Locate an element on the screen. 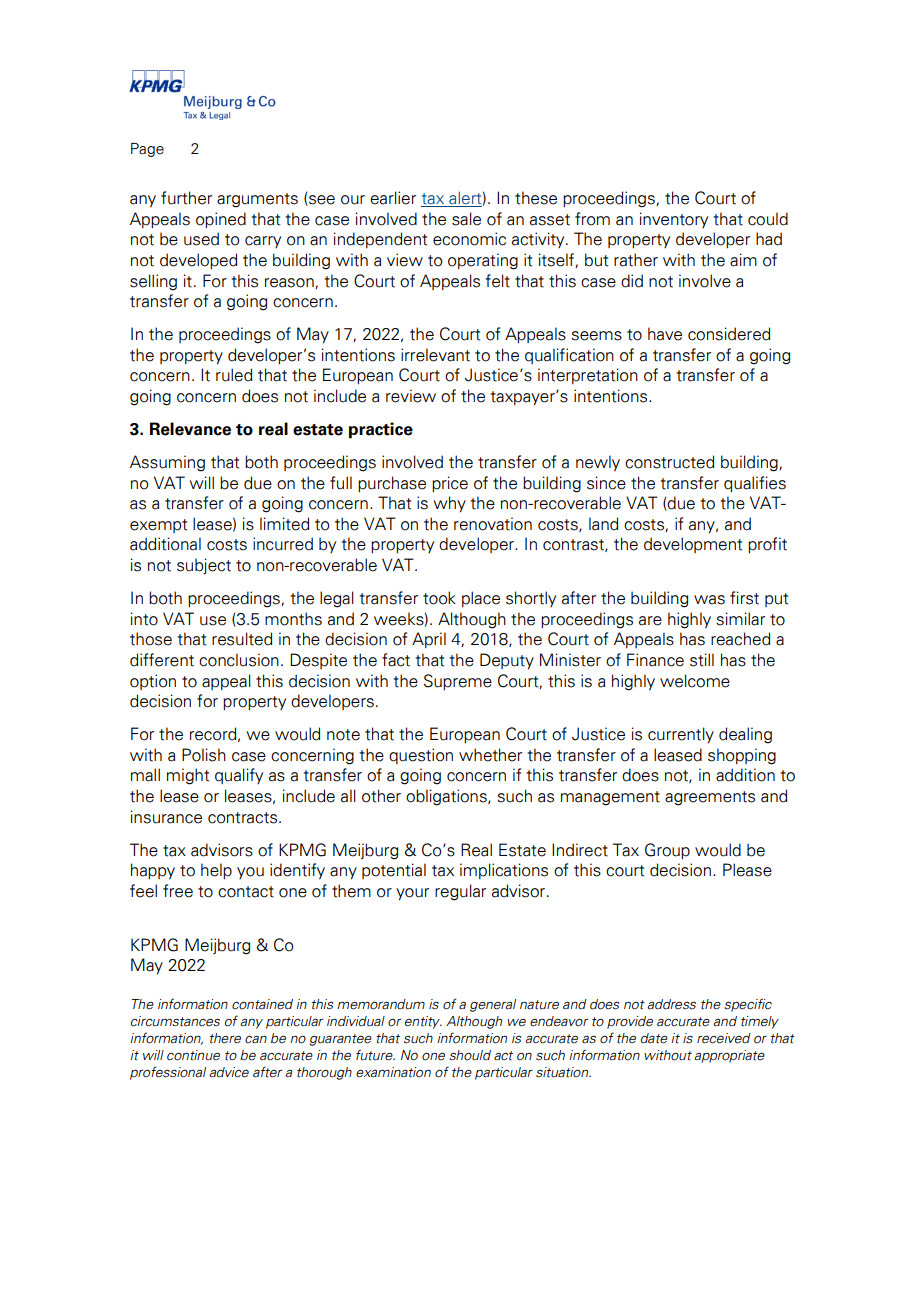 The image size is (924, 1308). resulted is located at coordinates (242, 639).
